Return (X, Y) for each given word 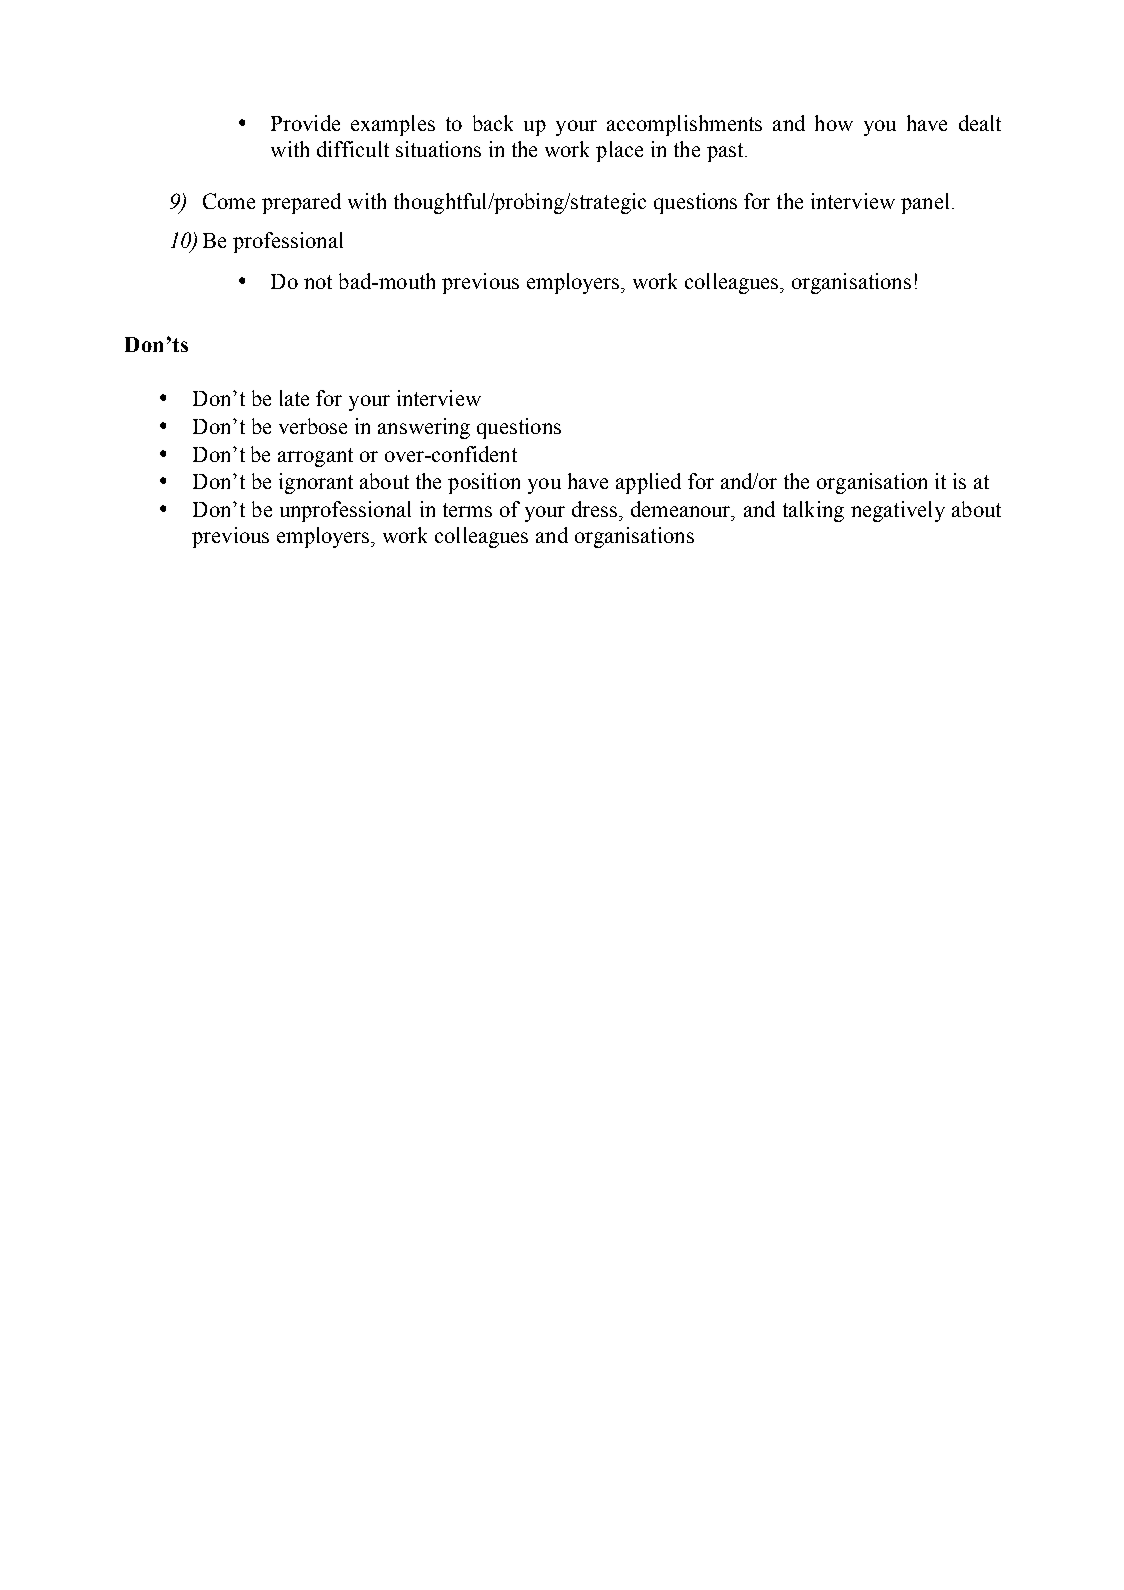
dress (596, 509)
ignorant (316, 483)
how (834, 123)
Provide (305, 123)
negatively (898, 511)
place (619, 151)
